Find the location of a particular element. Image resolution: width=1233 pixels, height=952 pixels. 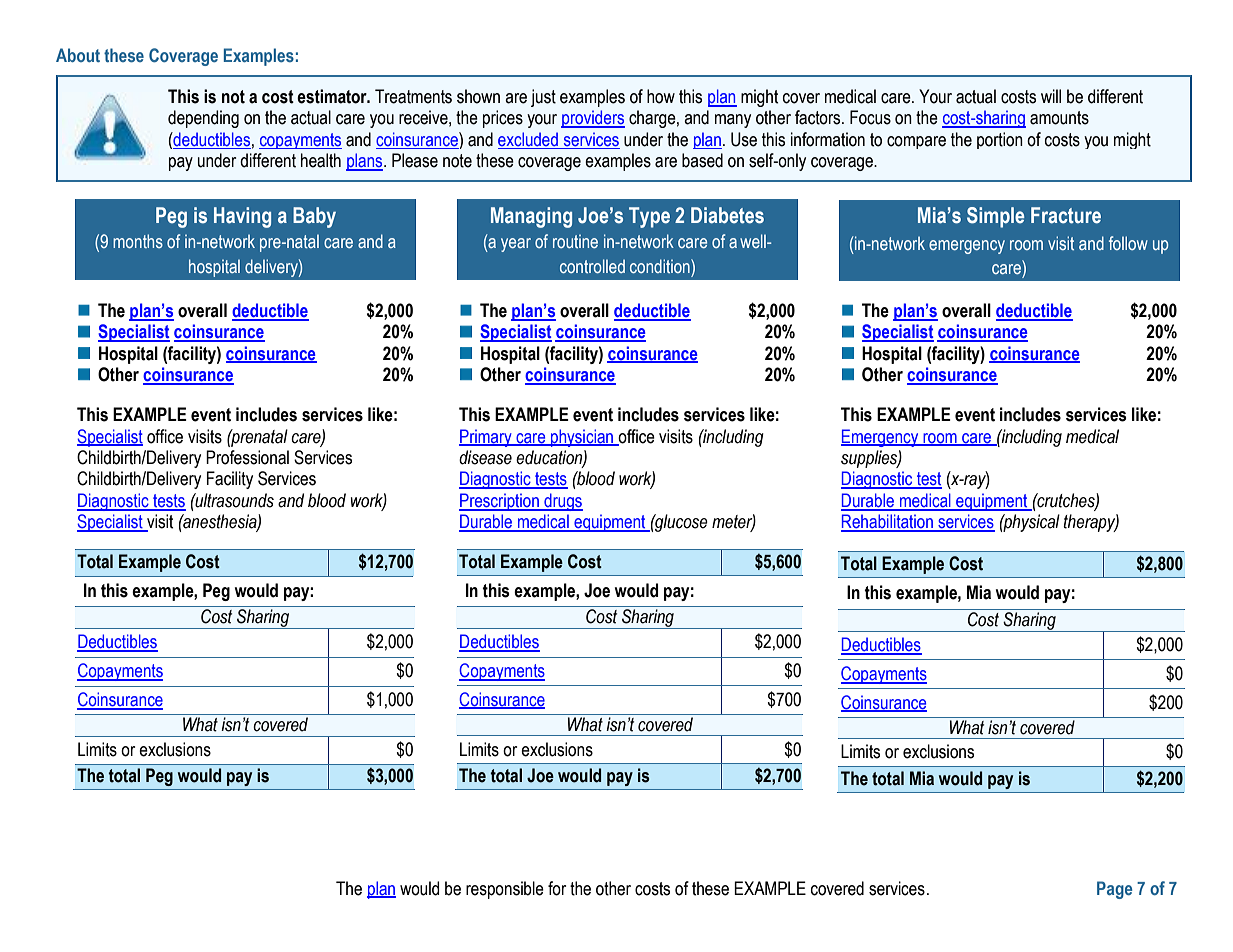

Rehabilitation is located at coordinates (888, 522).
